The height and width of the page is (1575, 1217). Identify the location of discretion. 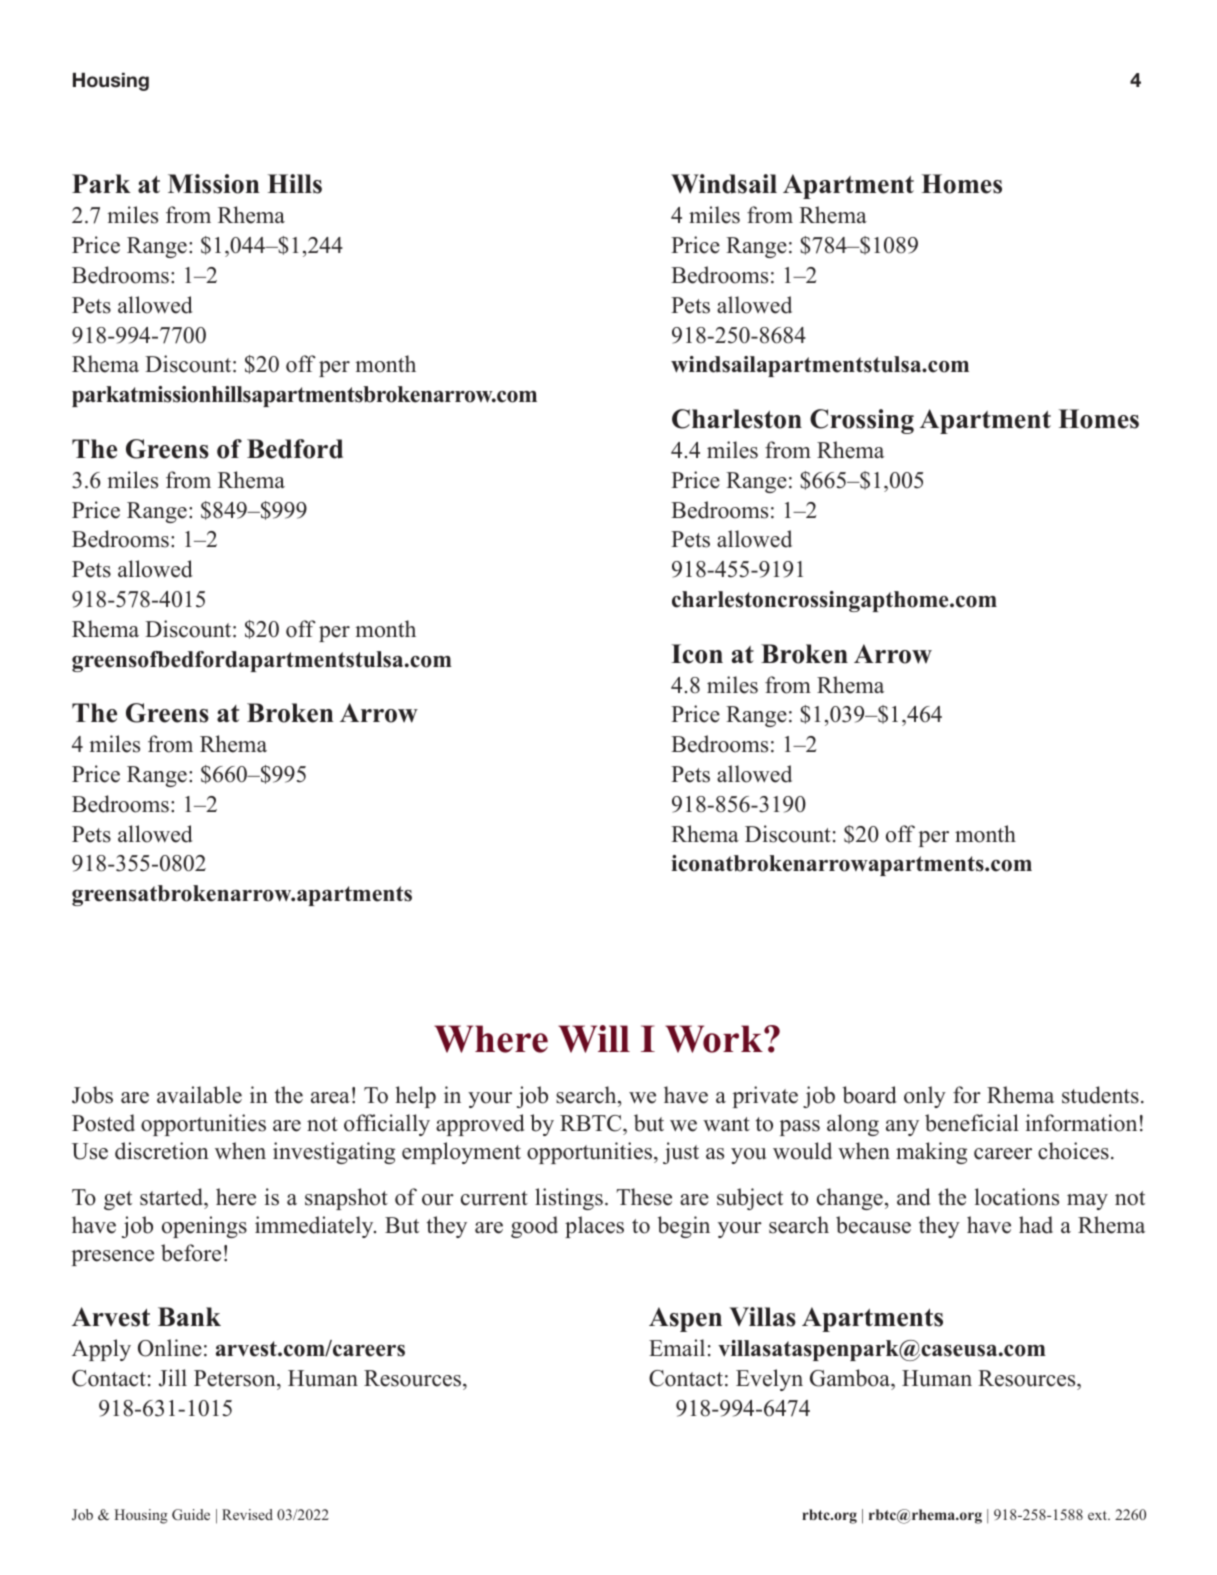
(162, 1151).
